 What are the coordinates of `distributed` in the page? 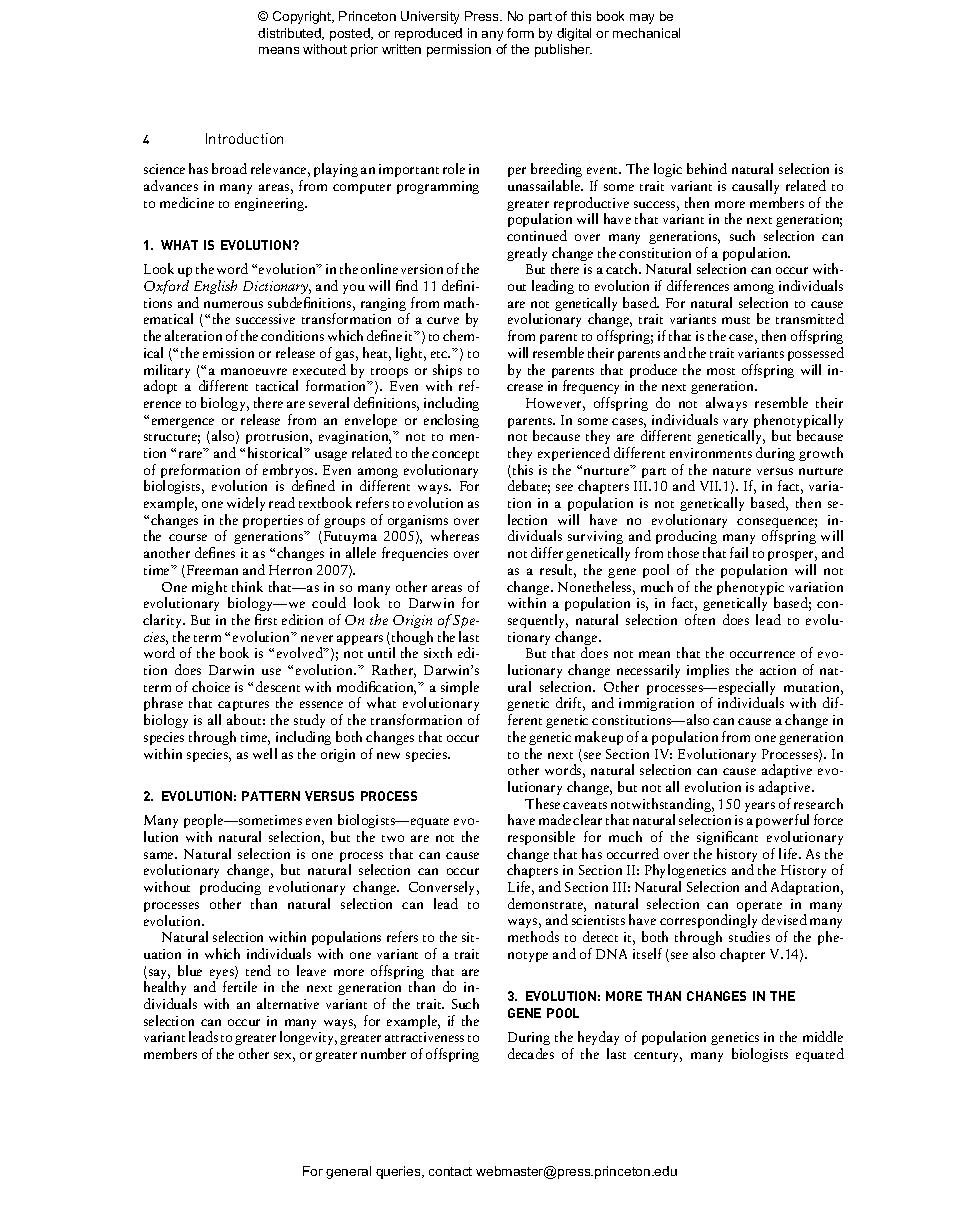 It's located at (290, 34).
